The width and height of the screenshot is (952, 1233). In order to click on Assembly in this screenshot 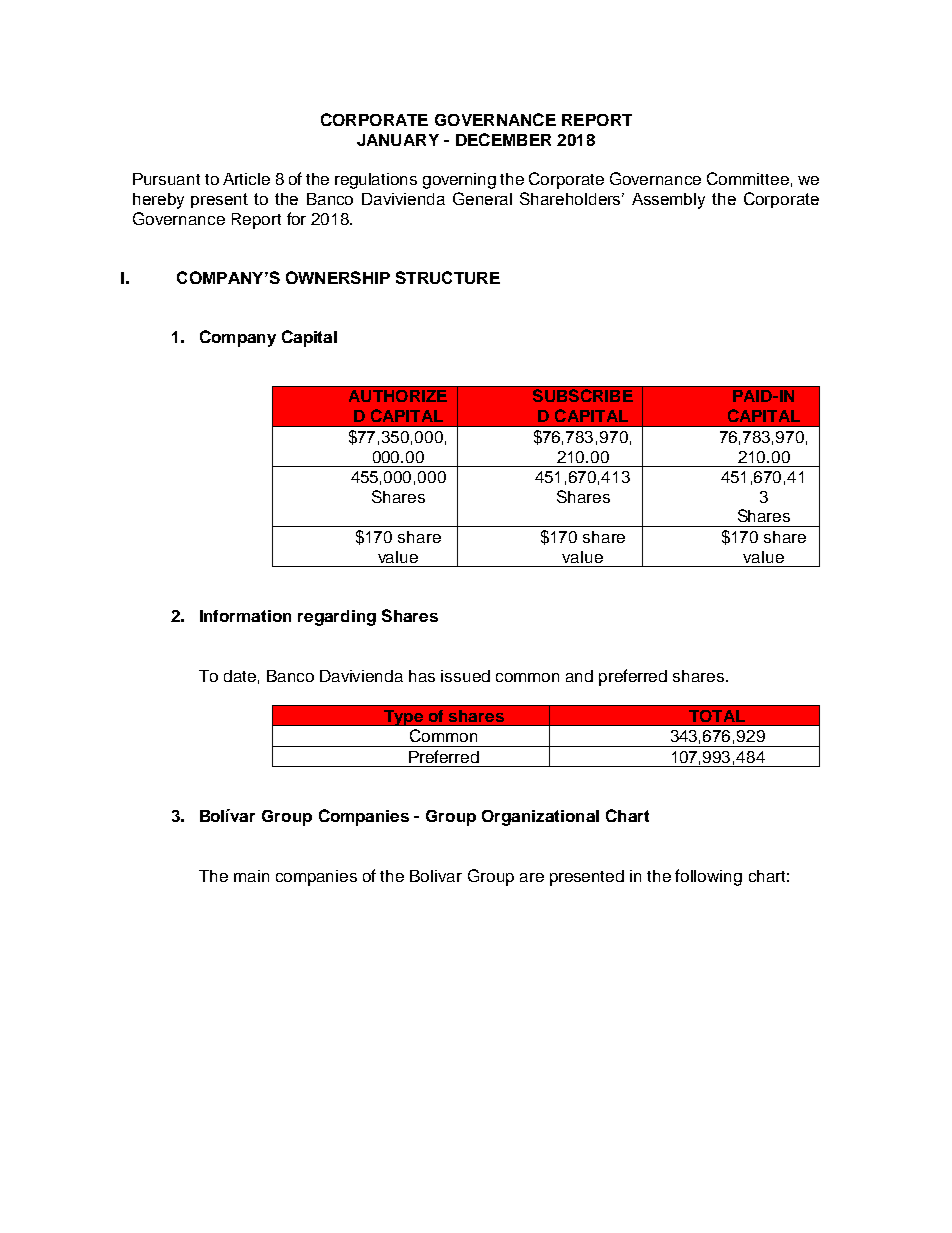, I will do `click(668, 201)`.
